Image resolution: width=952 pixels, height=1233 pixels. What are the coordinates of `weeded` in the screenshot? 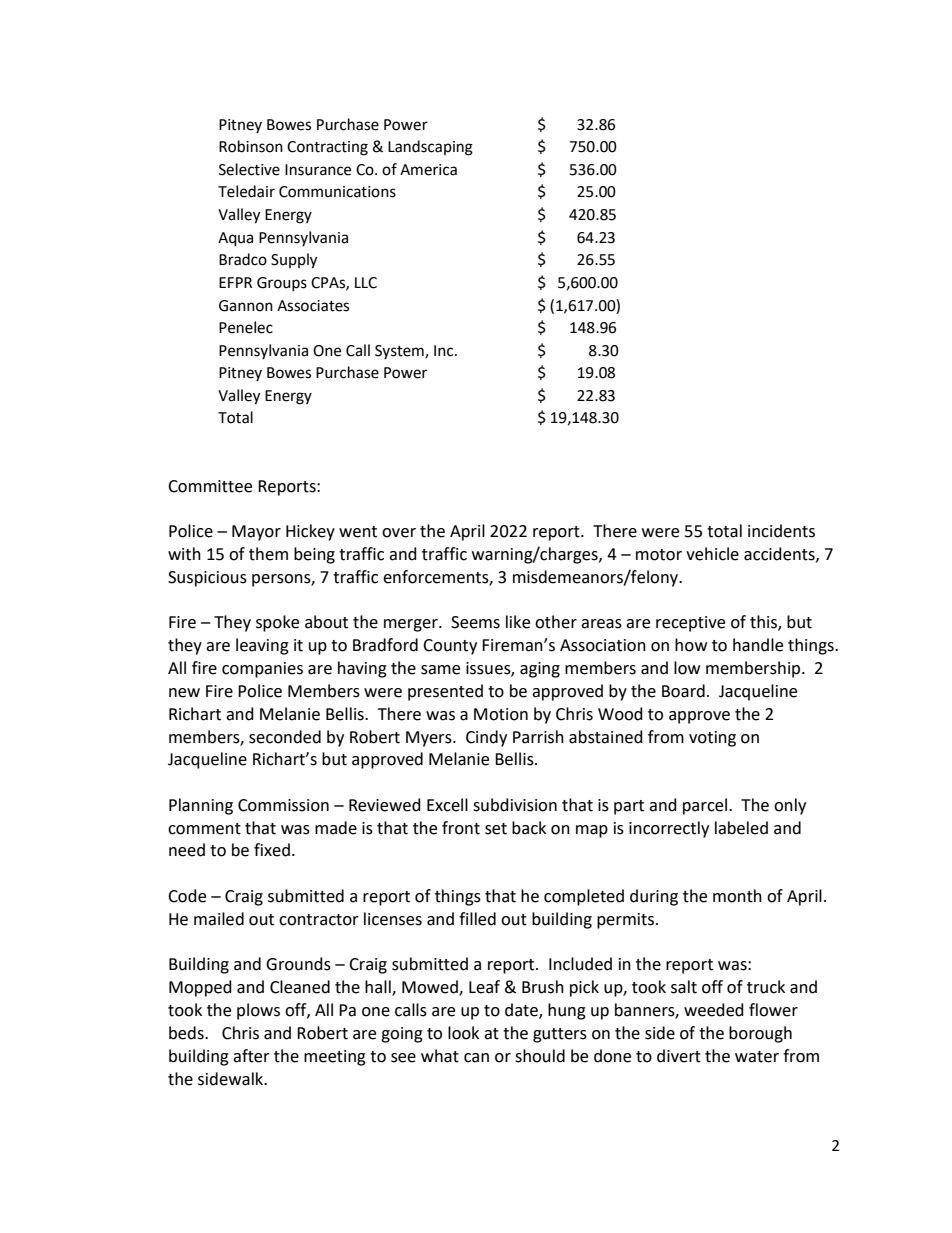 It's located at (714, 1010).
